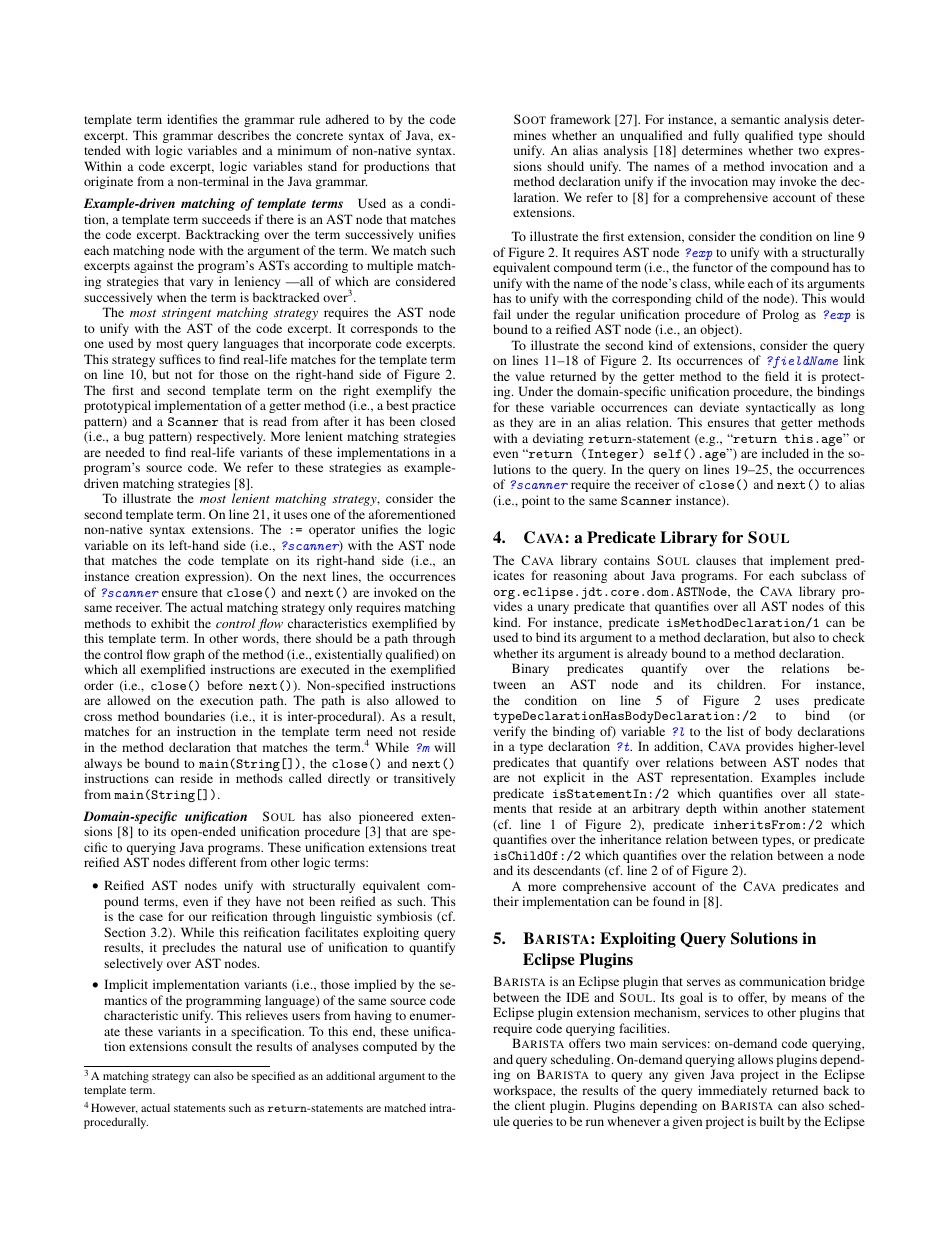  I want to click on consult, so click(212, 1046).
